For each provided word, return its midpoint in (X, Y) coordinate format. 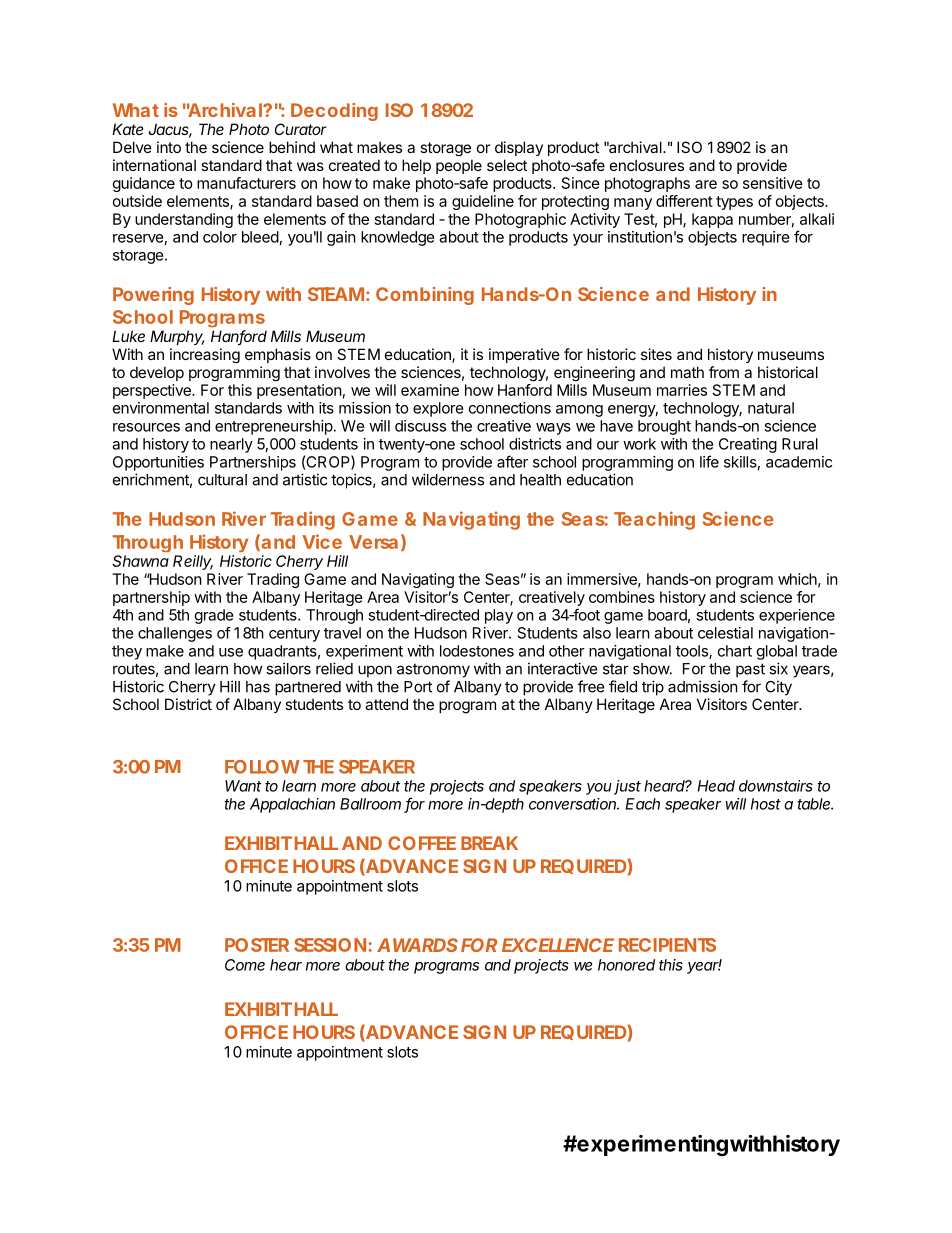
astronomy (433, 671)
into (169, 147)
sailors (288, 668)
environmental (161, 408)
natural (771, 408)
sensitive (773, 183)
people (459, 166)
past (750, 670)
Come (245, 965)
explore (438, 409)
